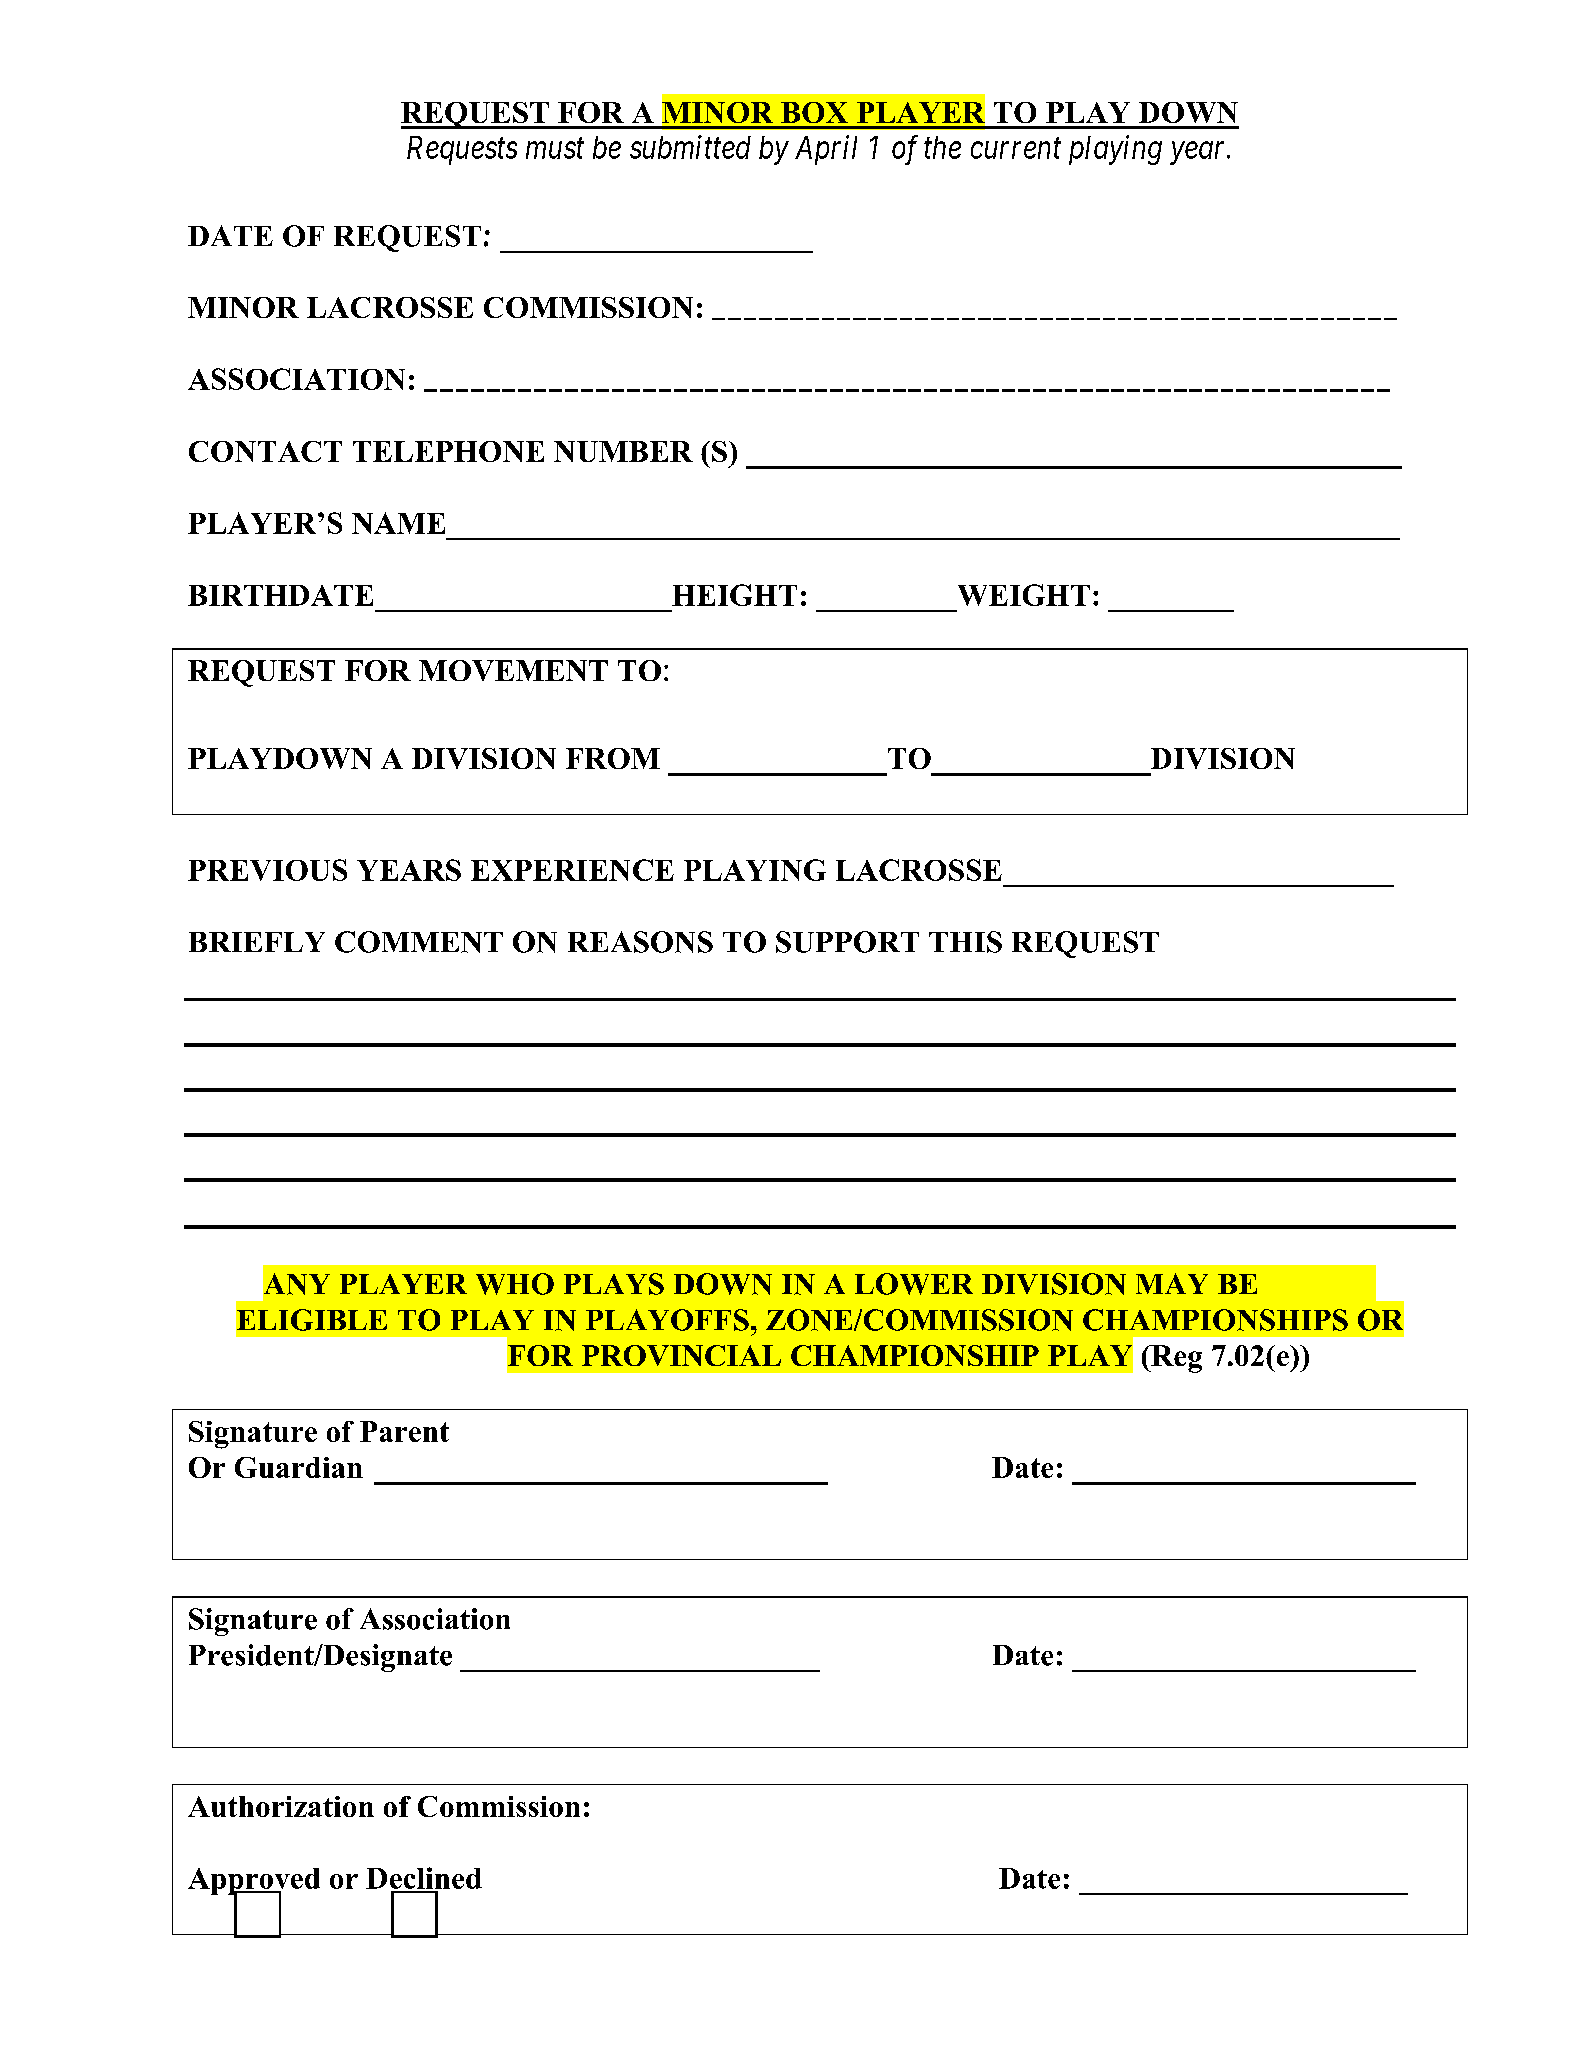  I want to click on submitted, so click(690, 147).
